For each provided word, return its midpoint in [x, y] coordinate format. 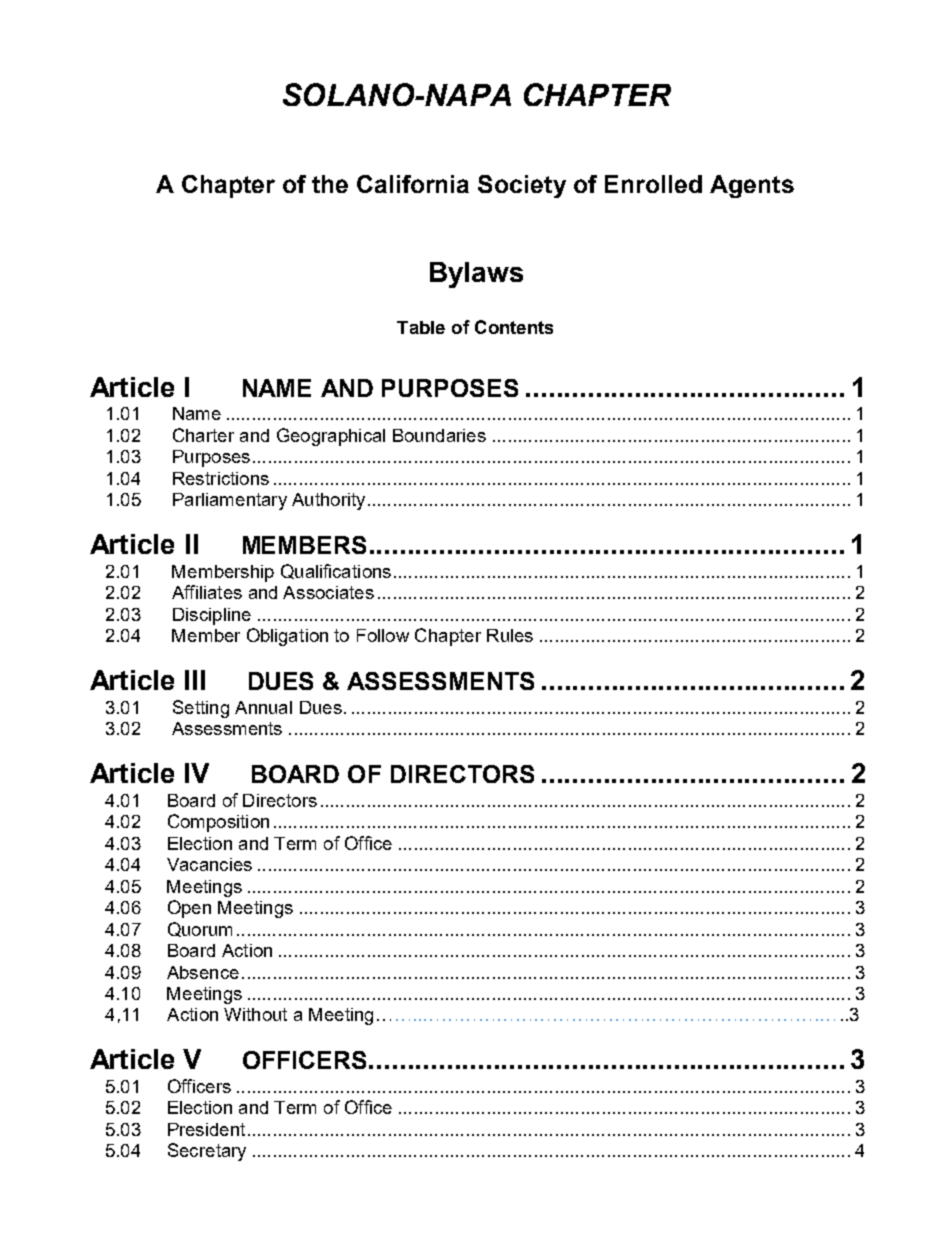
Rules [510, 635]
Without [255, 1014]
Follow [383, 635]
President [206, 1129]
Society [522, 186]
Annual [263, 707]
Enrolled [653, 184]
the [330, 184]
